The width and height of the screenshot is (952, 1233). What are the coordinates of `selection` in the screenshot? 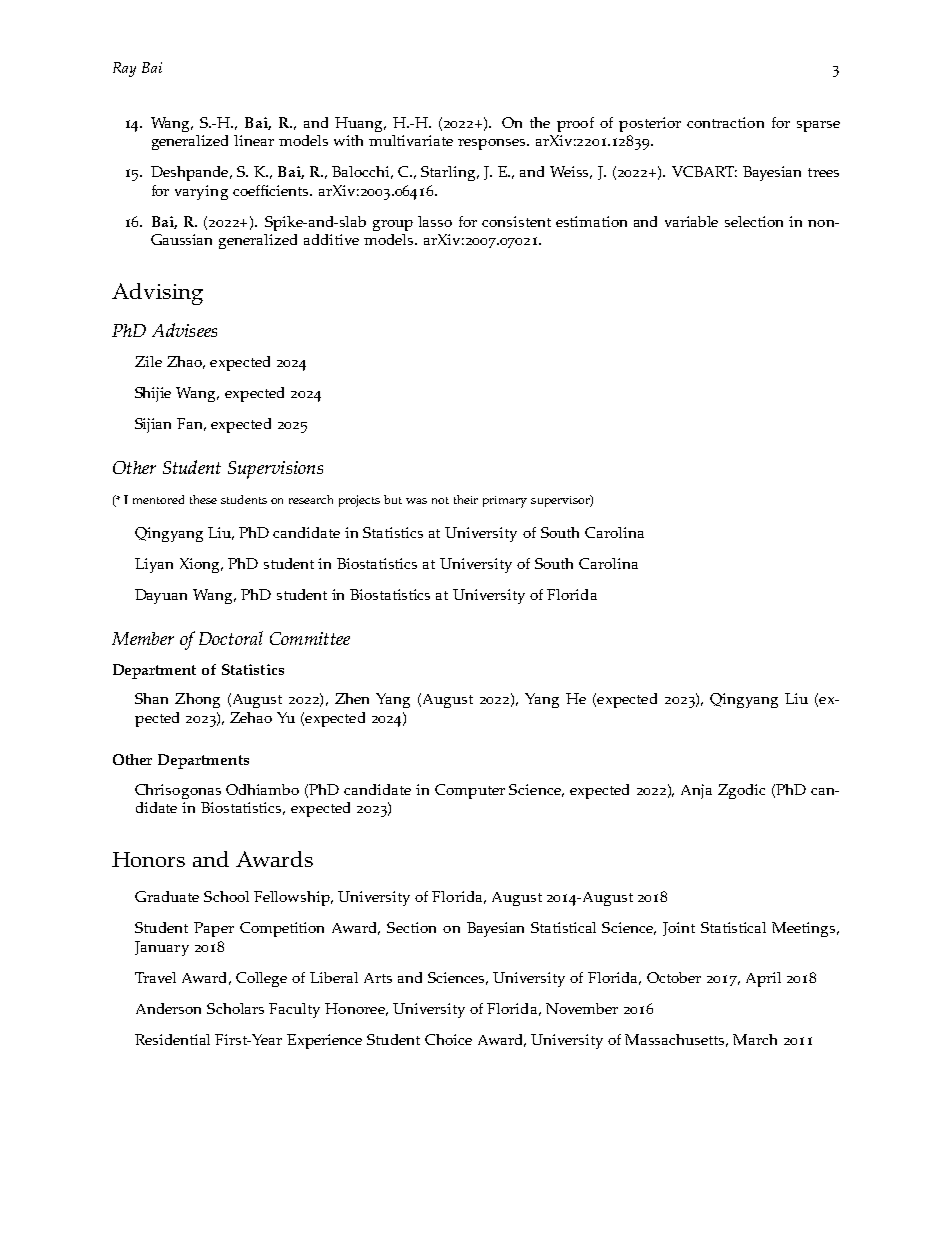 It's located at (754, 221).
